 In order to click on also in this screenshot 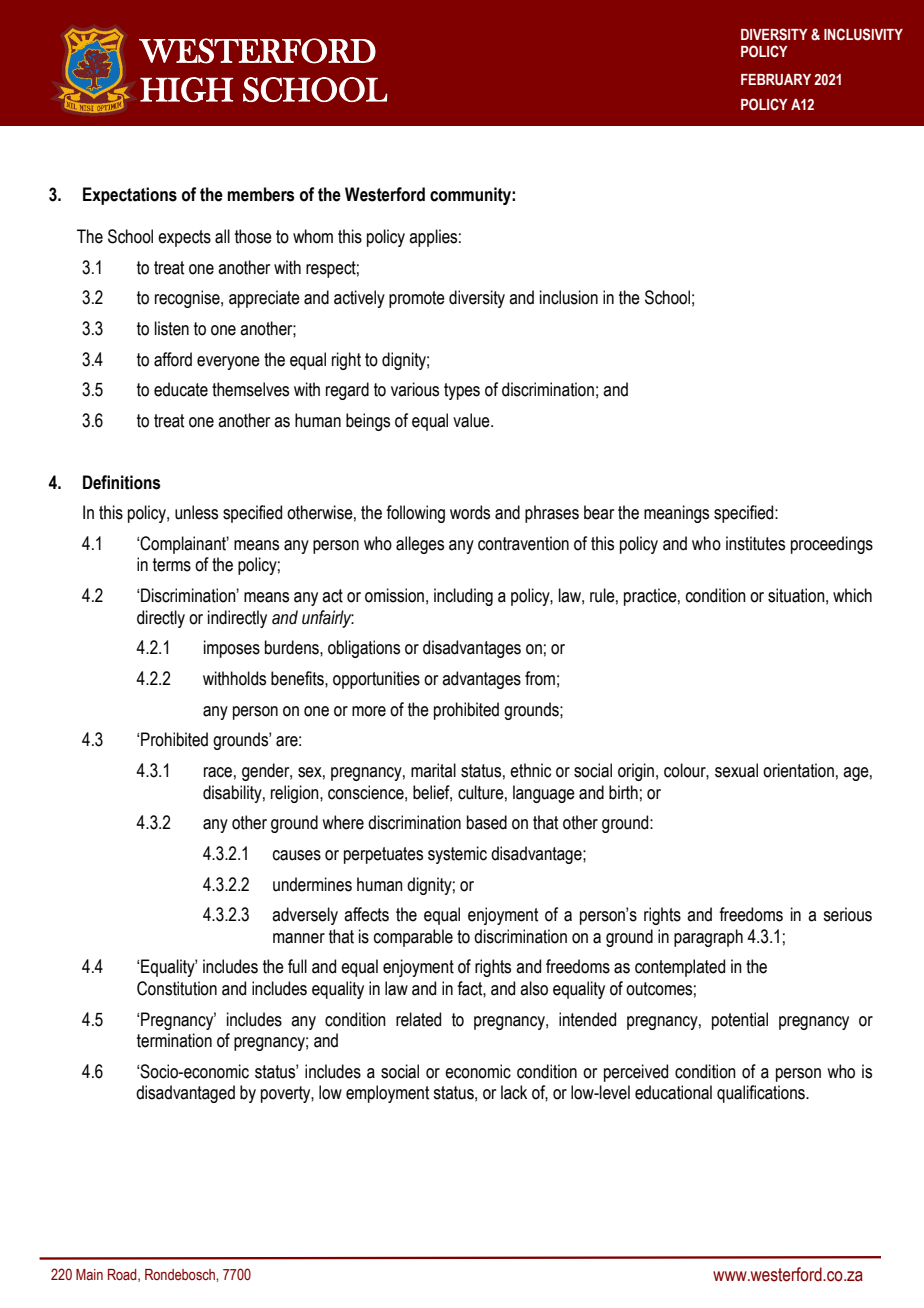, I will do `click(534, 988)`.
